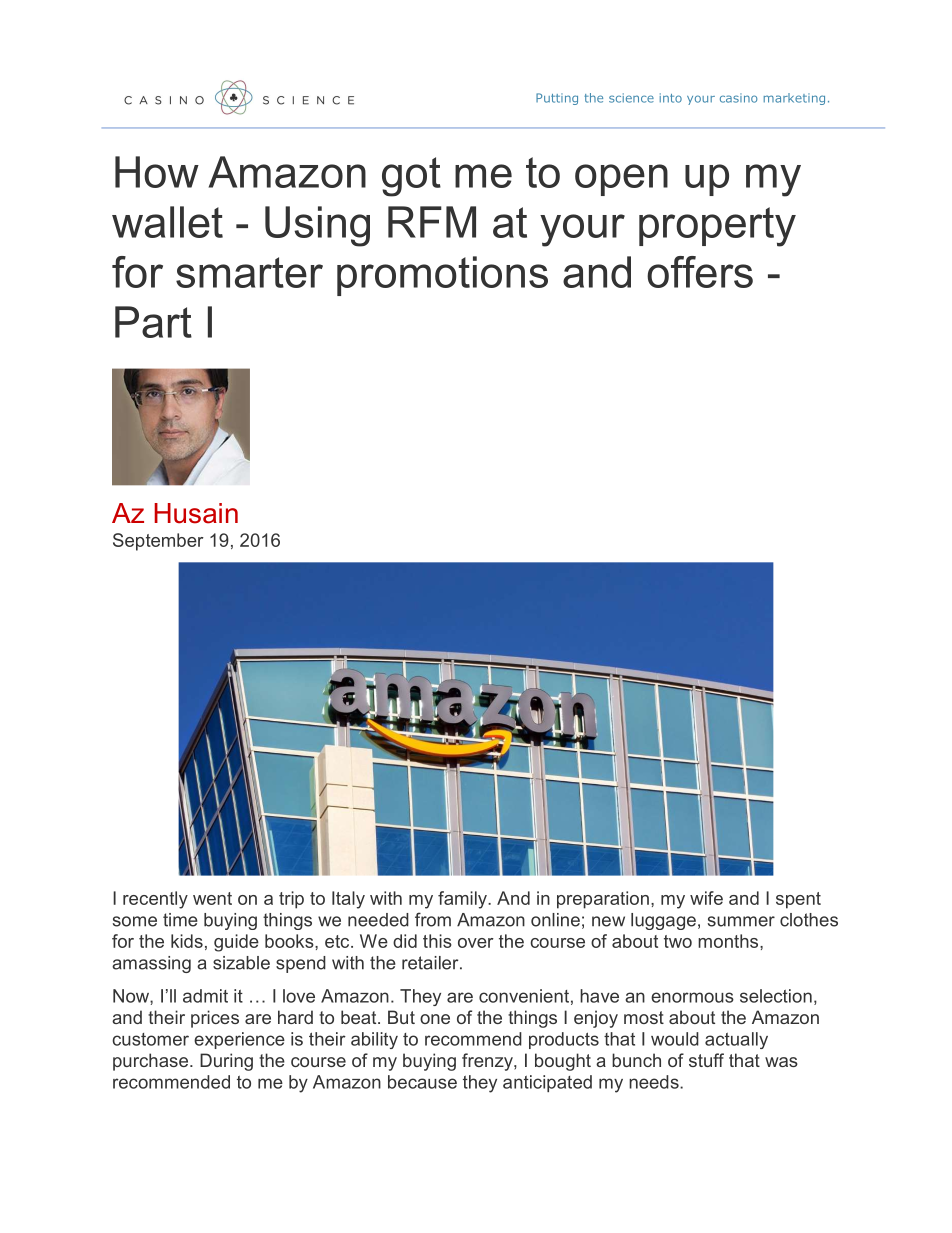  I want to click on Husain, so click(196, 513).
